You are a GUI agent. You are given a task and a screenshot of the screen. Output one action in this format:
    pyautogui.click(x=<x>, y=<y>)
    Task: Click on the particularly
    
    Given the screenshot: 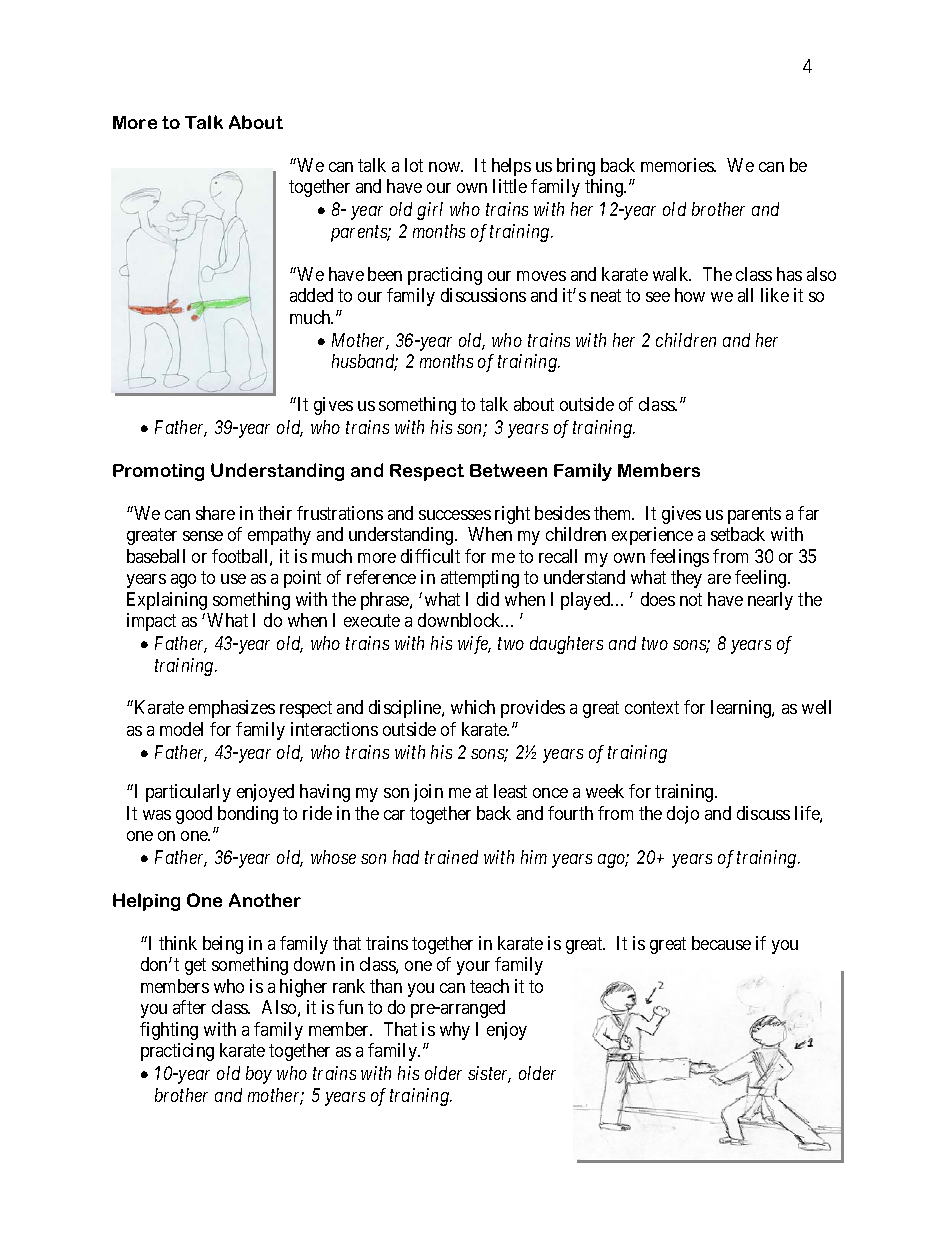 What is the action you would take?
    pyautogui.click(x=188, y=793)
